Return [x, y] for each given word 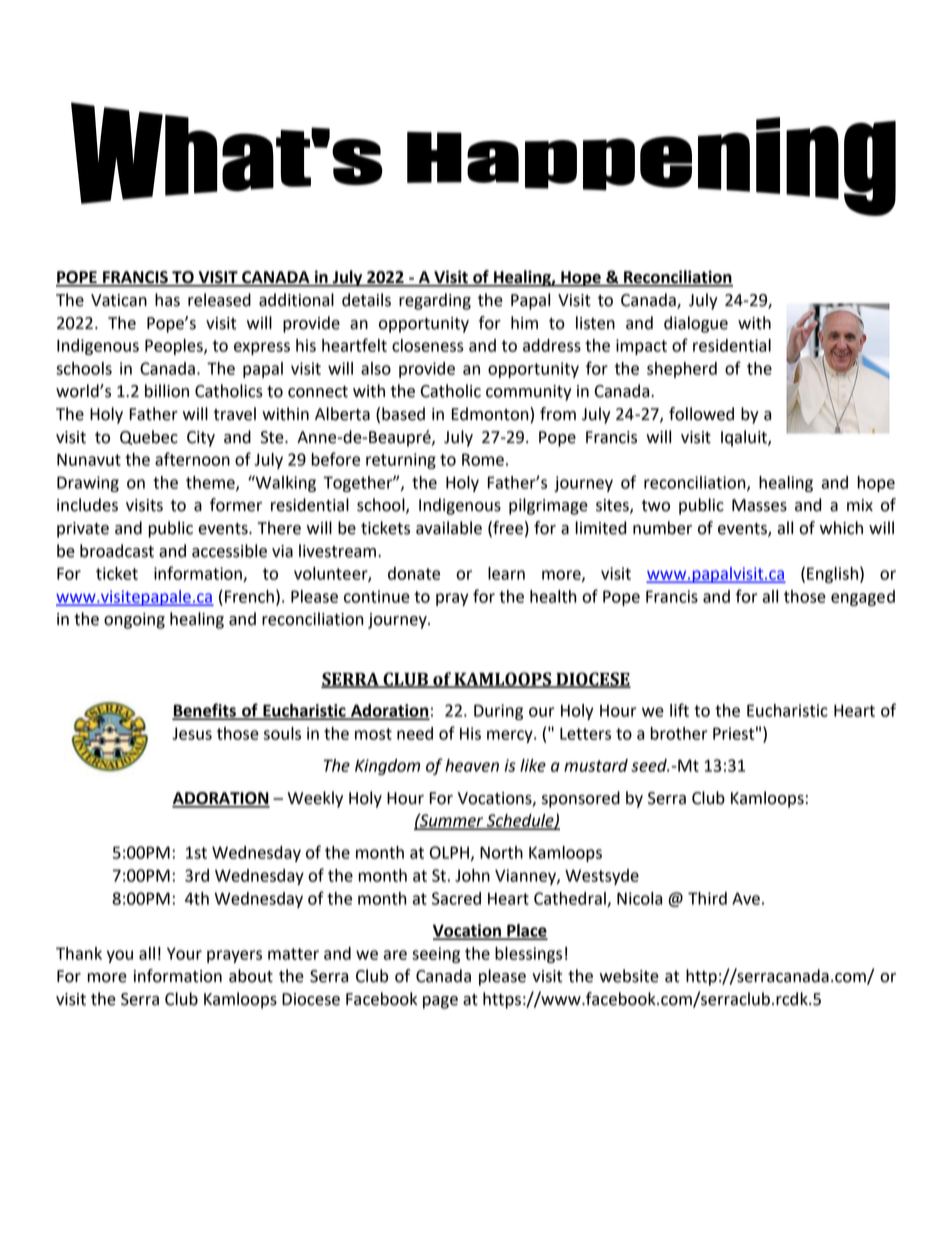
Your [184, 953]
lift [679, 710]
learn [506, 573]
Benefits [205, 711]
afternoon [192, 459]
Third [707, 898]
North [501, 852]
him [524, 322]
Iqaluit [745, 438]
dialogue [696, 324]
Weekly [315, 799]
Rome [483, 459]
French [249, 596]
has [167, 300]
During [498, 712]
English [832, 575]
